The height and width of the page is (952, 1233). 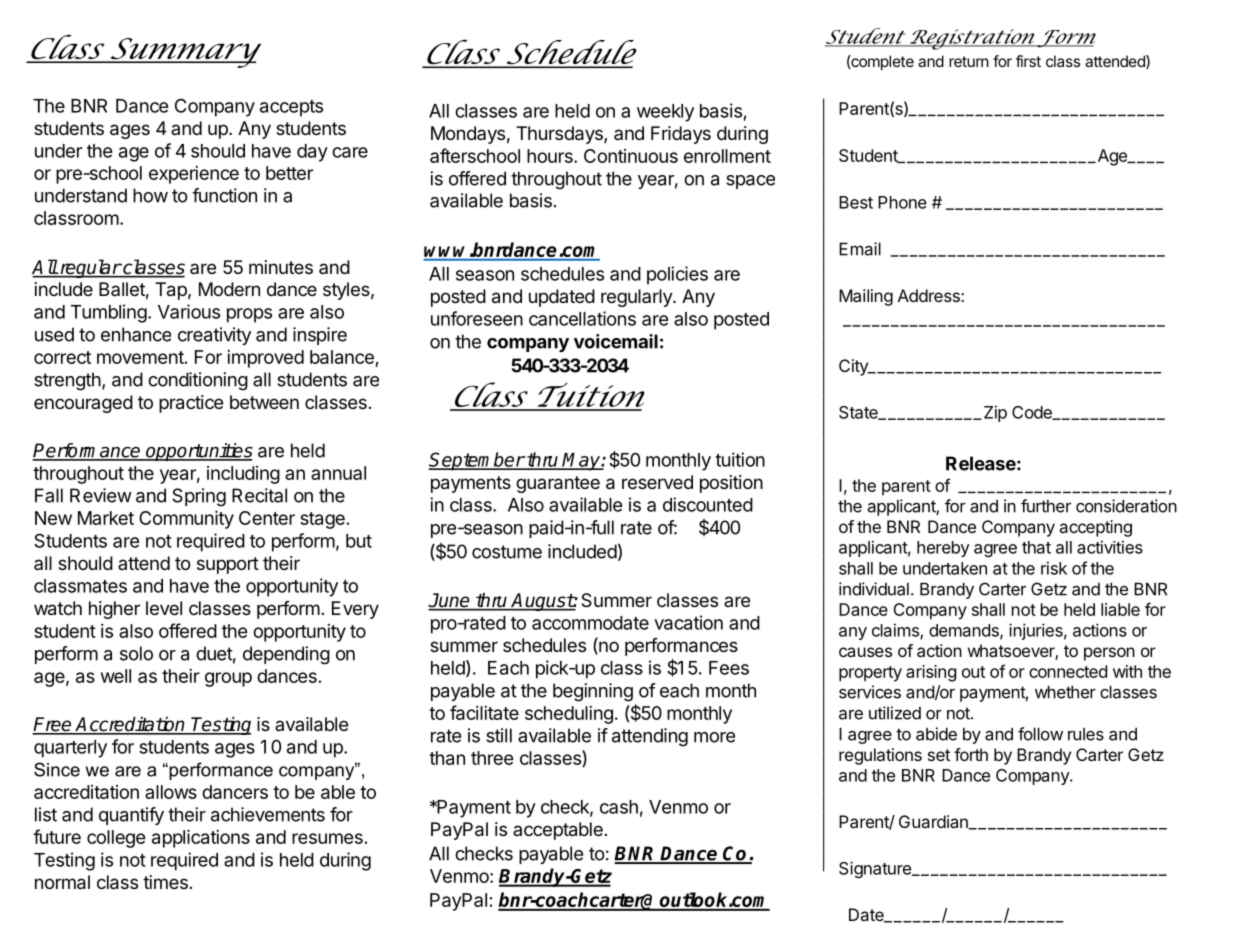 I want to click on cash, so click(x=619, y=807).
